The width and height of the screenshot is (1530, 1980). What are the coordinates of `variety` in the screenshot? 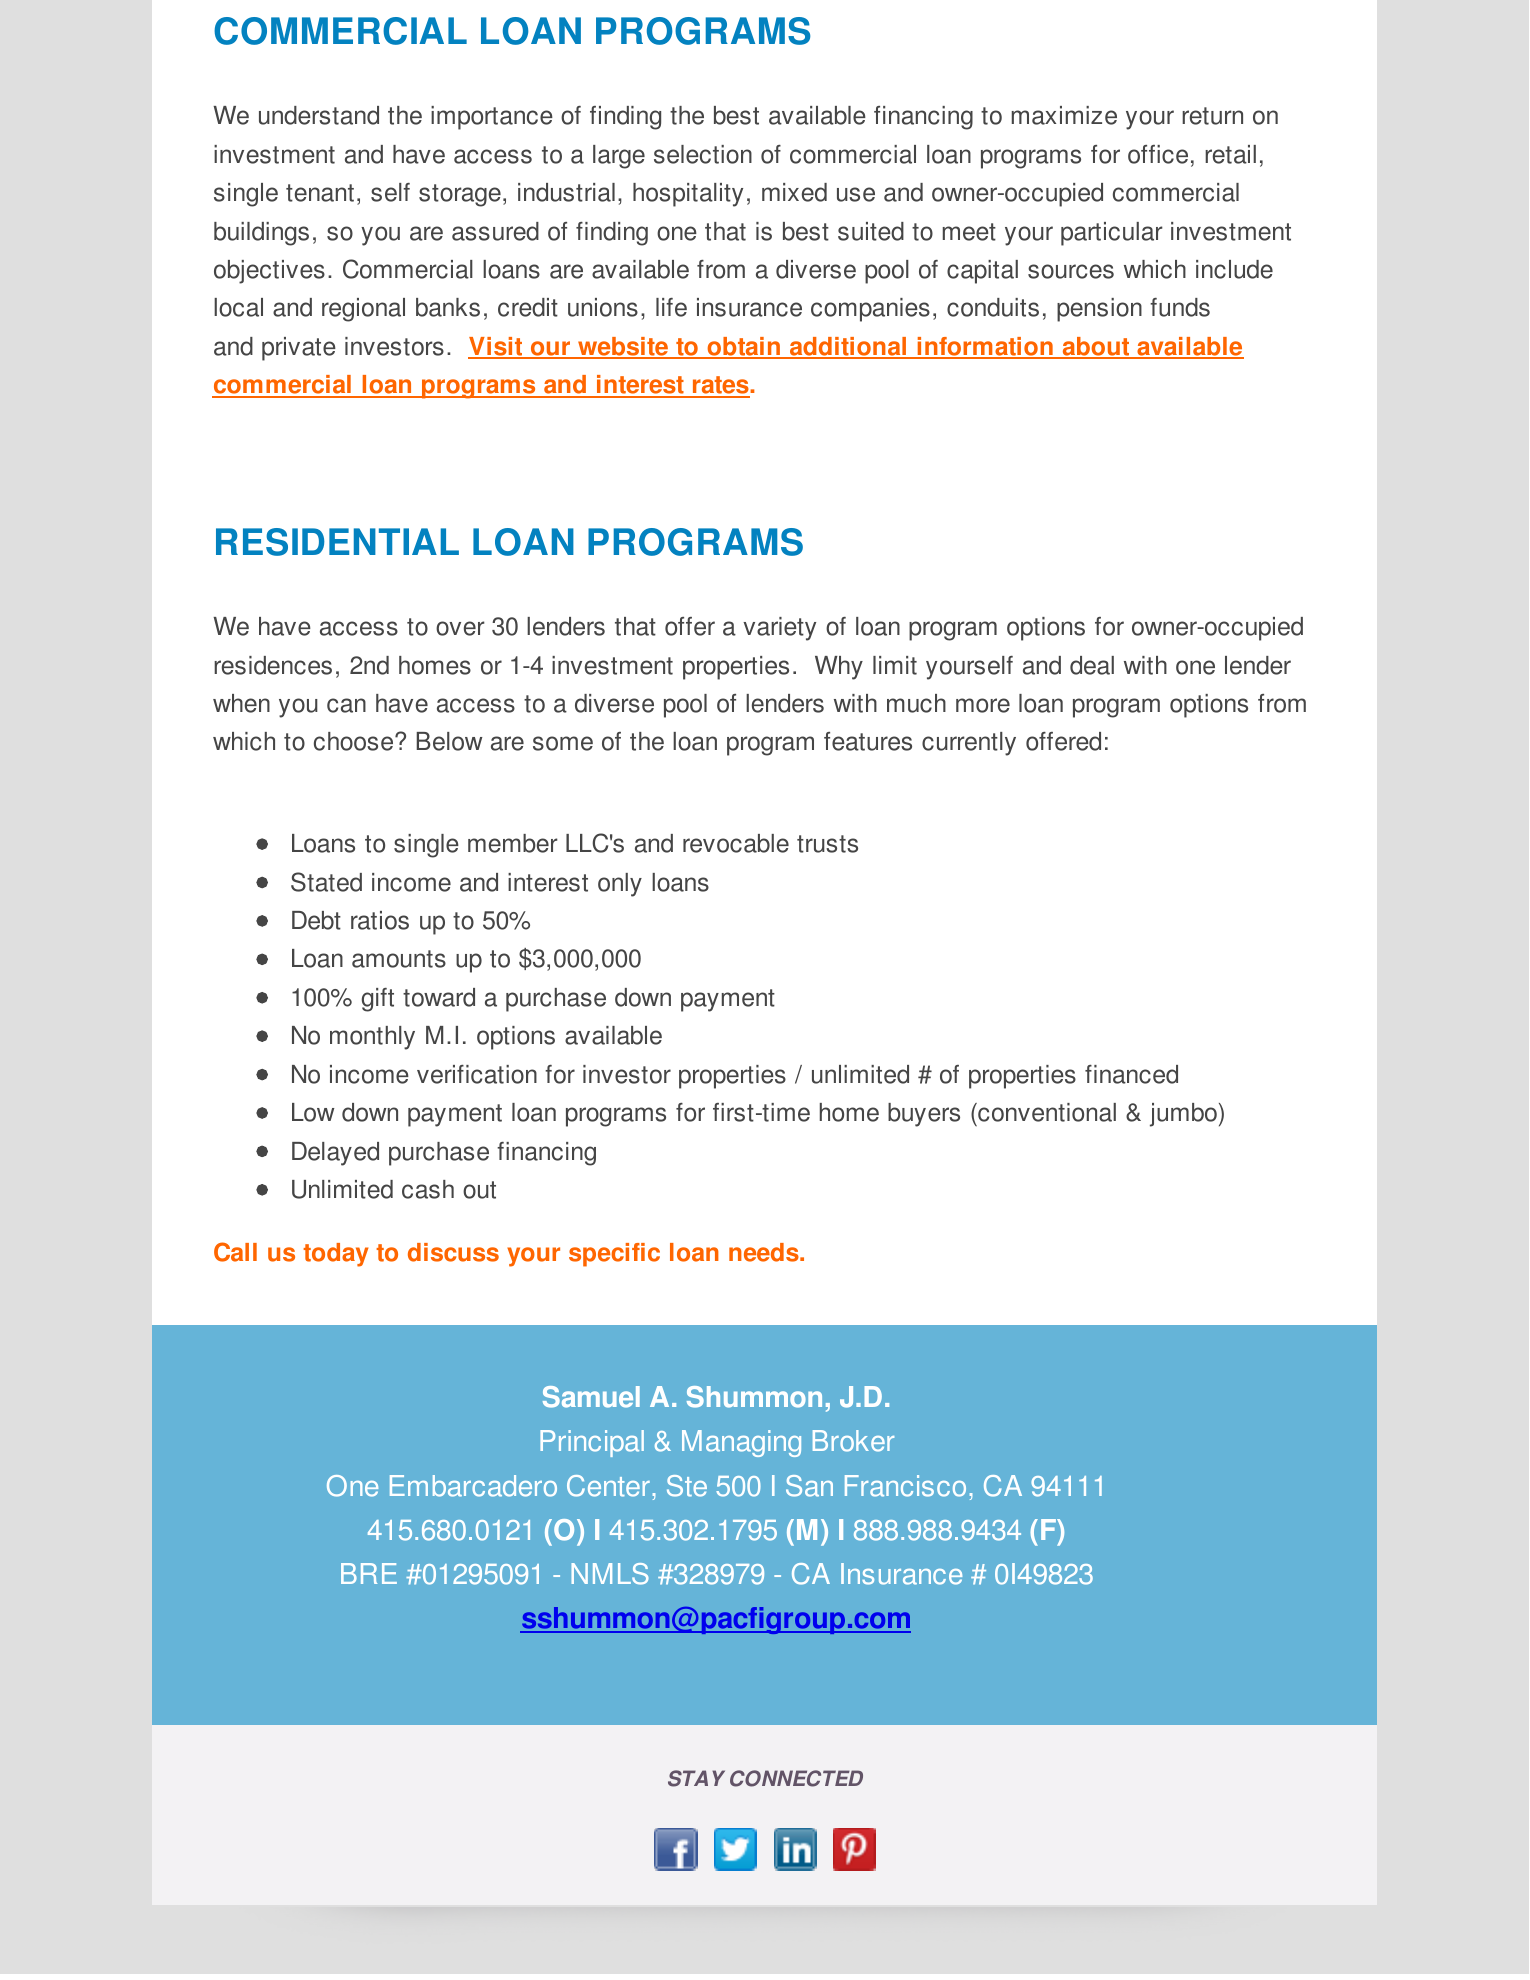 It's located at (779, 629).
